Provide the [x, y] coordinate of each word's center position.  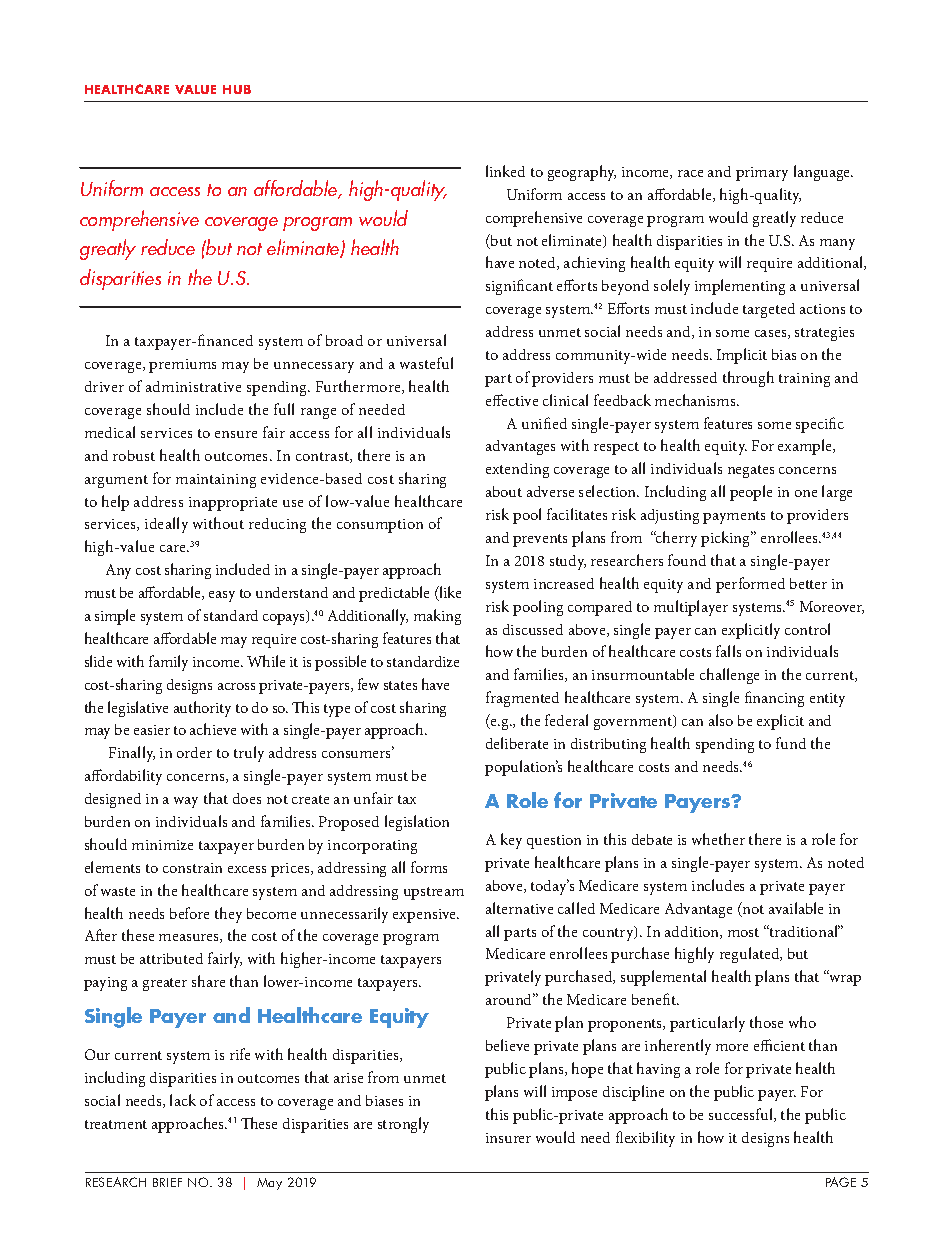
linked [505, 171]
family [168, 663]
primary [762, 174]
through [748, 379]
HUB [237, 89]
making [437, 617]
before [189, 913]
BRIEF [167, 1182]
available [796, 908]
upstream [434, 893]
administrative [193, 386]
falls [728, 651]
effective [512, 400]
